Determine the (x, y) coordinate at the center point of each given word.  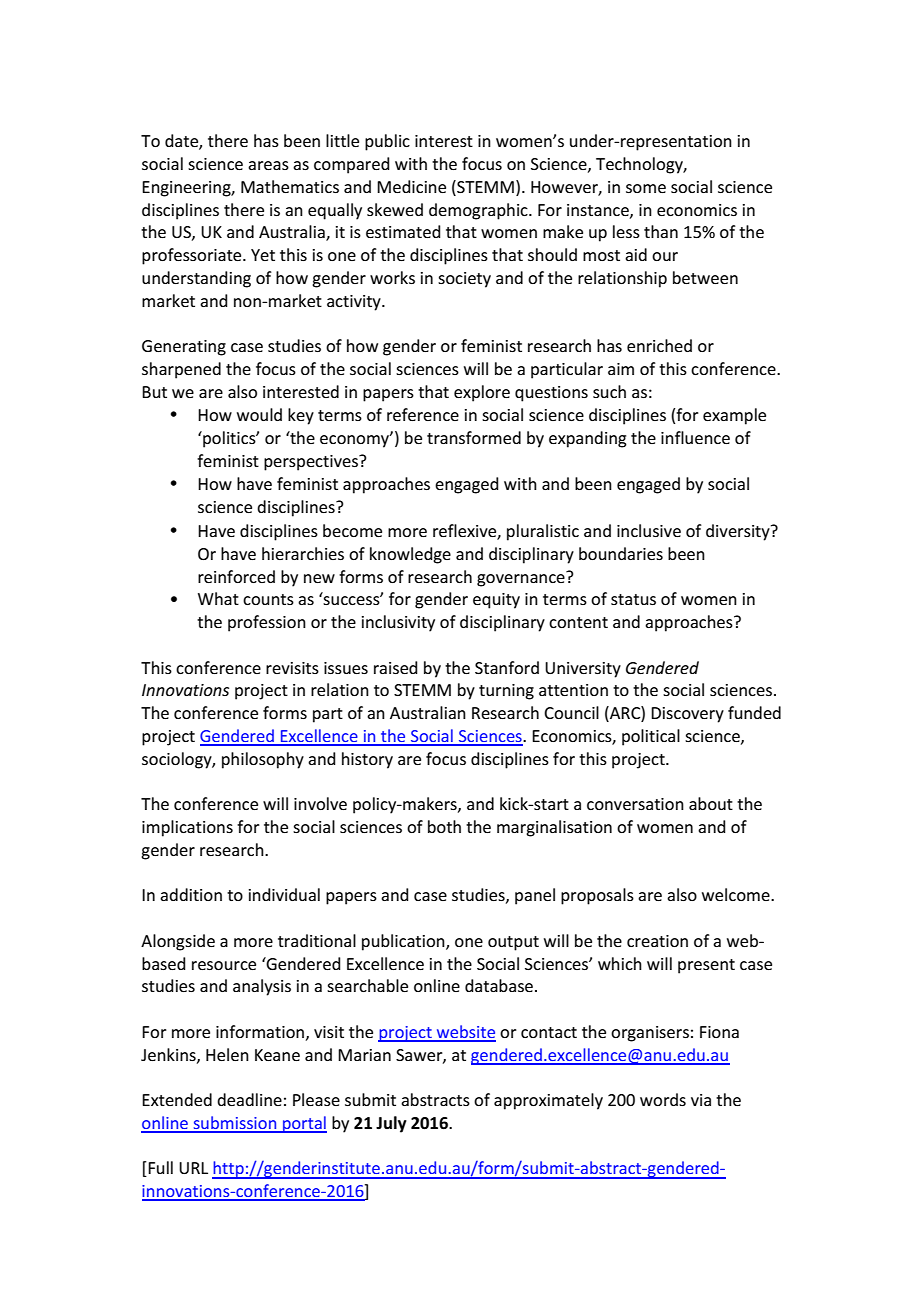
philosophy (263, 760)
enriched (659, 345)
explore (482, 393)
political (651, 737)
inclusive (649, 530)
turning (506, 692)
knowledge (410, 555)
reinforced (236, 576)
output (513, 943)
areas (268, 165)
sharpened (181, 370)
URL (193, 1168)
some (646, 188)
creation (657, 941)
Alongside (178, 942)
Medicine (411, 186)
